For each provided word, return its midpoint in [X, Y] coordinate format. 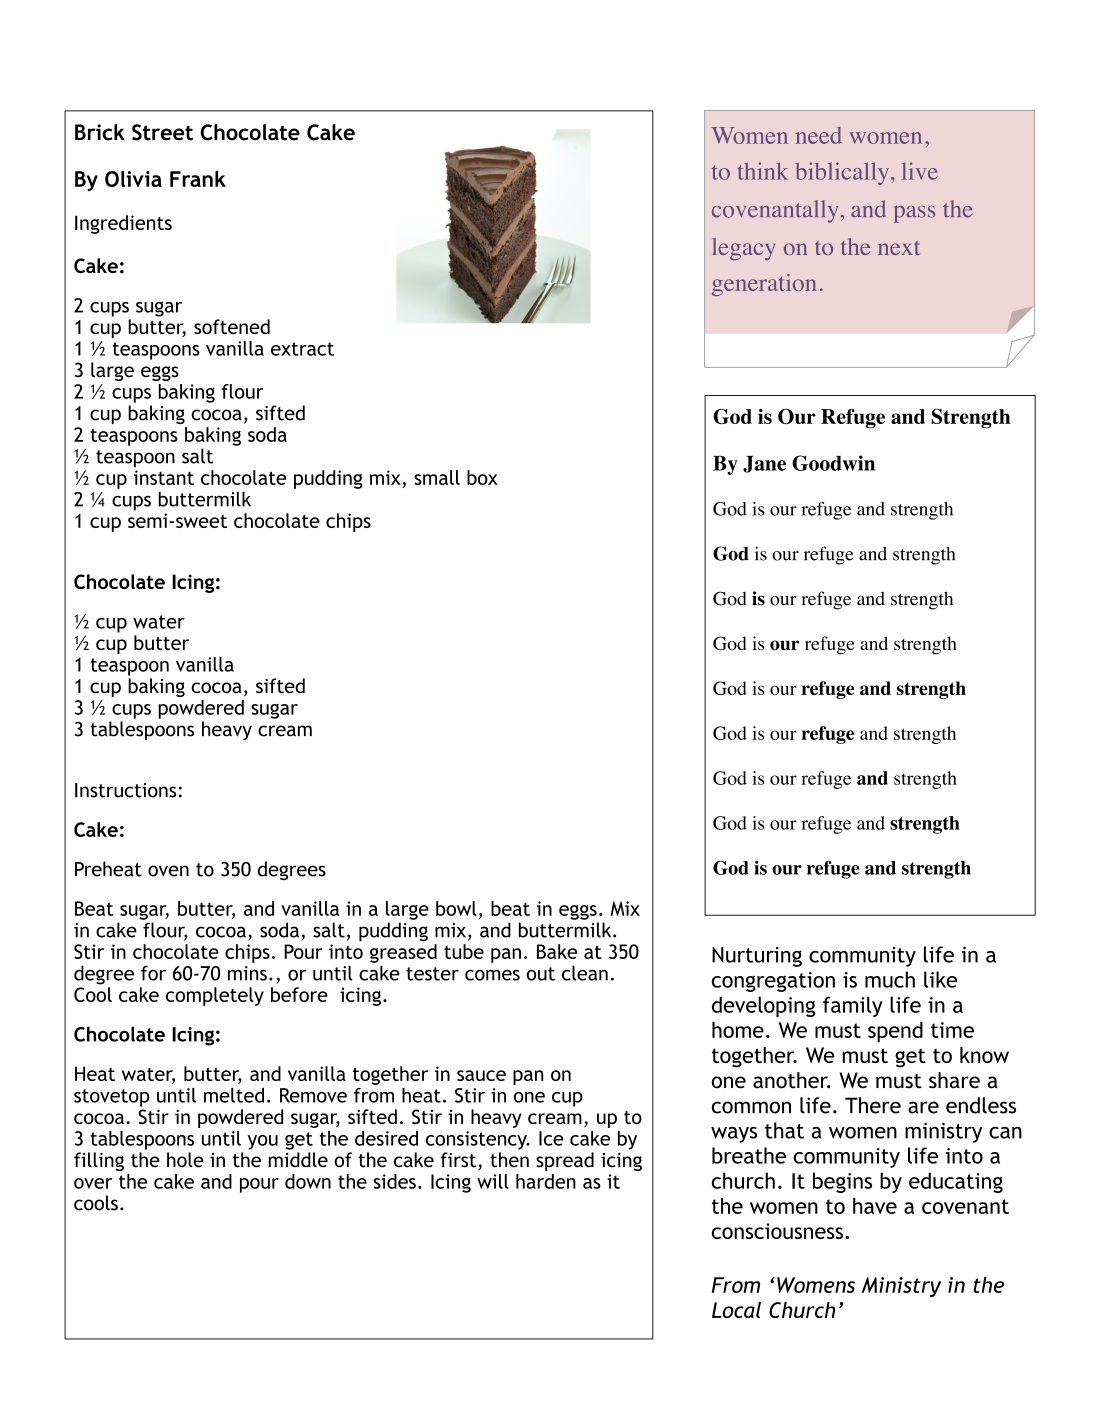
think [762, 171]
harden [546, 1181]
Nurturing [757, 957]
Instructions [125, 790]
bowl [456, 908]
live [920, 171]
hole [185, 1160]
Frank [198, 178]
